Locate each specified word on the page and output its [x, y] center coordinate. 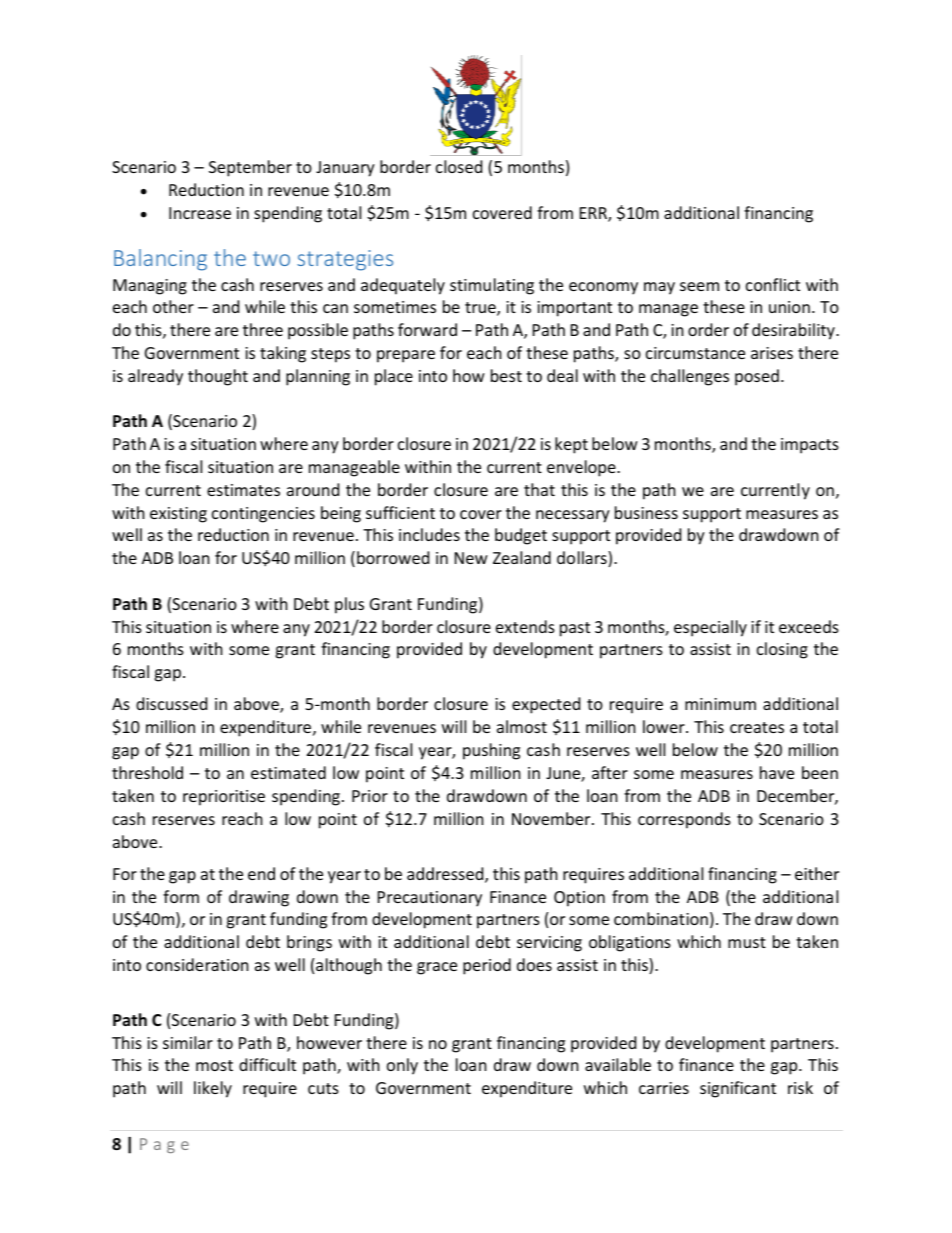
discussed [171, 703]
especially [710, 628]
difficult [267, 1064]
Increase [200, 213]
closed [459, 166]
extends [525, 626]
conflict [773, 284]
